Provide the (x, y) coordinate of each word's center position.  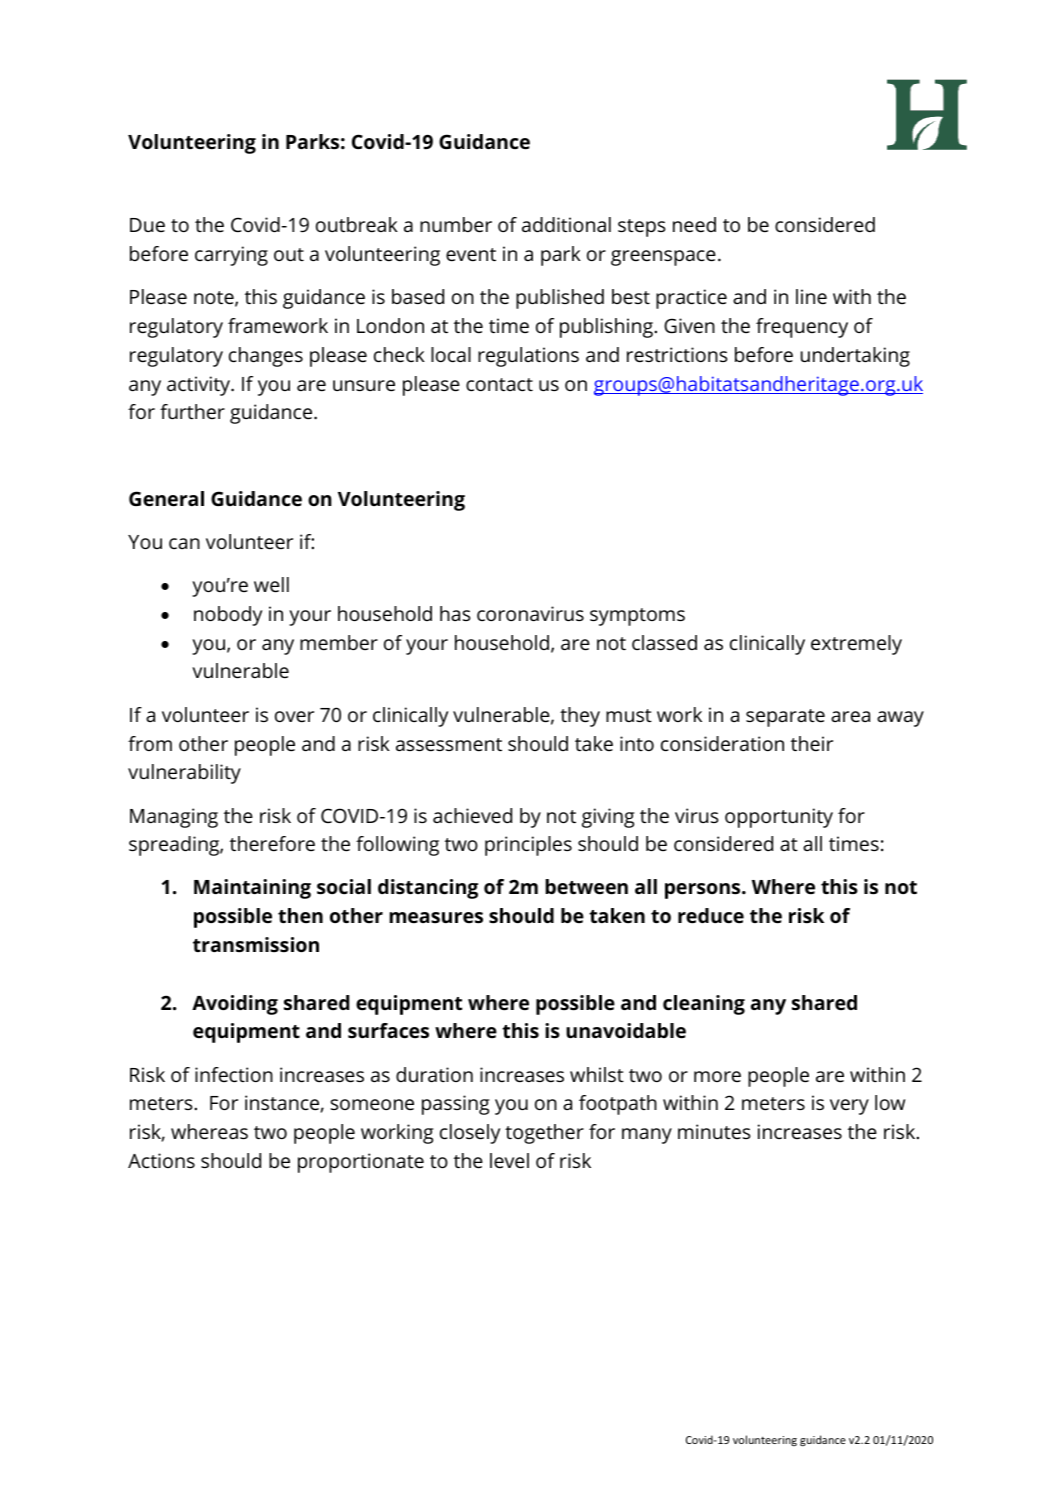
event (471, 254)
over (294, 716)
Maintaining (252, 889)
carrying (231, 256)
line (811, 296)
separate (785, 718)
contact (499, 384)
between (586, 886)
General (166, 498)
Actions (161, 1160)
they (580, 717)
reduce (711, 915)
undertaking (855, 357)
